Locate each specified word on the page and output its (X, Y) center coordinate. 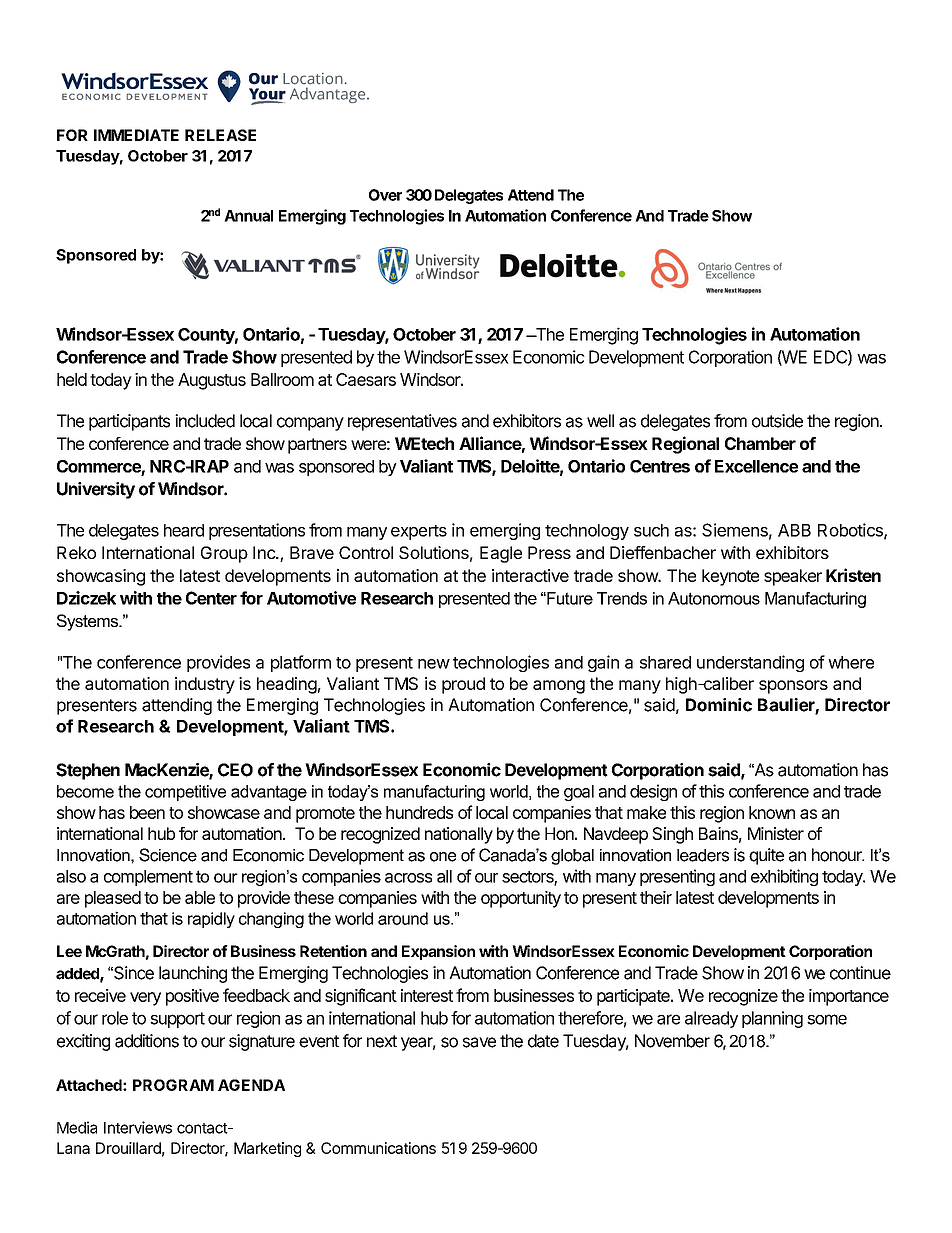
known (772, 812)
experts (419, 532)
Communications (378, 1148)
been (147, 812)
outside (777, 421)
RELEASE (220, 135)
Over (385, 195)
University (96, 490)
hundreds (419, 812)
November (672, 1041)
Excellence (756, 466)
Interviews (138, 1127)
